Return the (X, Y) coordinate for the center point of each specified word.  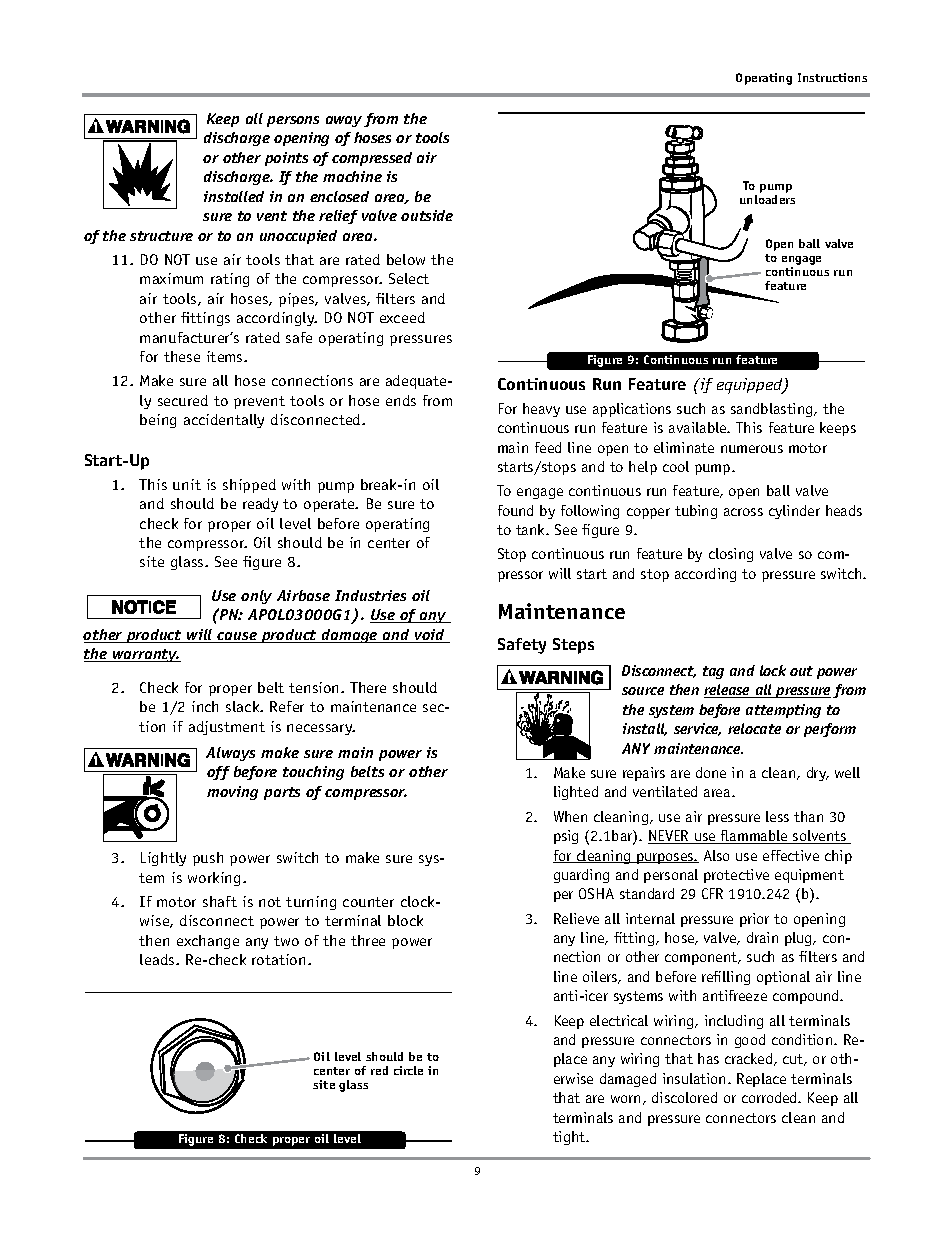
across (743, 512)
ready (260, 505)
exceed (402, 317)
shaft (220, 901)
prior (754, 920)
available (699, 427)
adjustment (227, 728)
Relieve (576, 918)
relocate (754, 728)
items (226, 356)
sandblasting (773, 410)
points (286, 159)
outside (427, 215)
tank (532, 529)
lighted (576, 793)
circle (408, 1070)
